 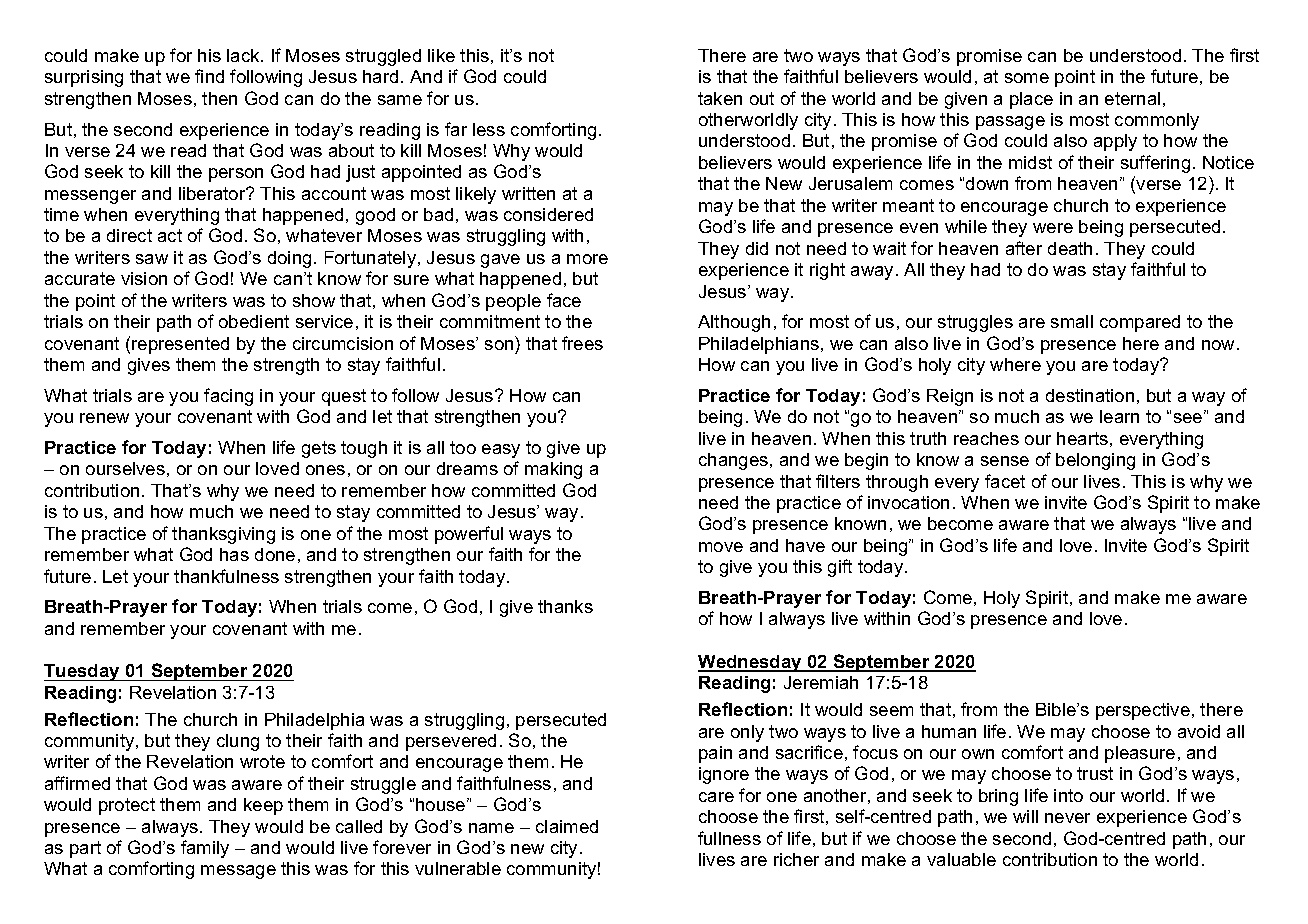 What do you see at coordinates (1095, 461) in the document?
I see `belonging` at bounding box center [1095, 461].
